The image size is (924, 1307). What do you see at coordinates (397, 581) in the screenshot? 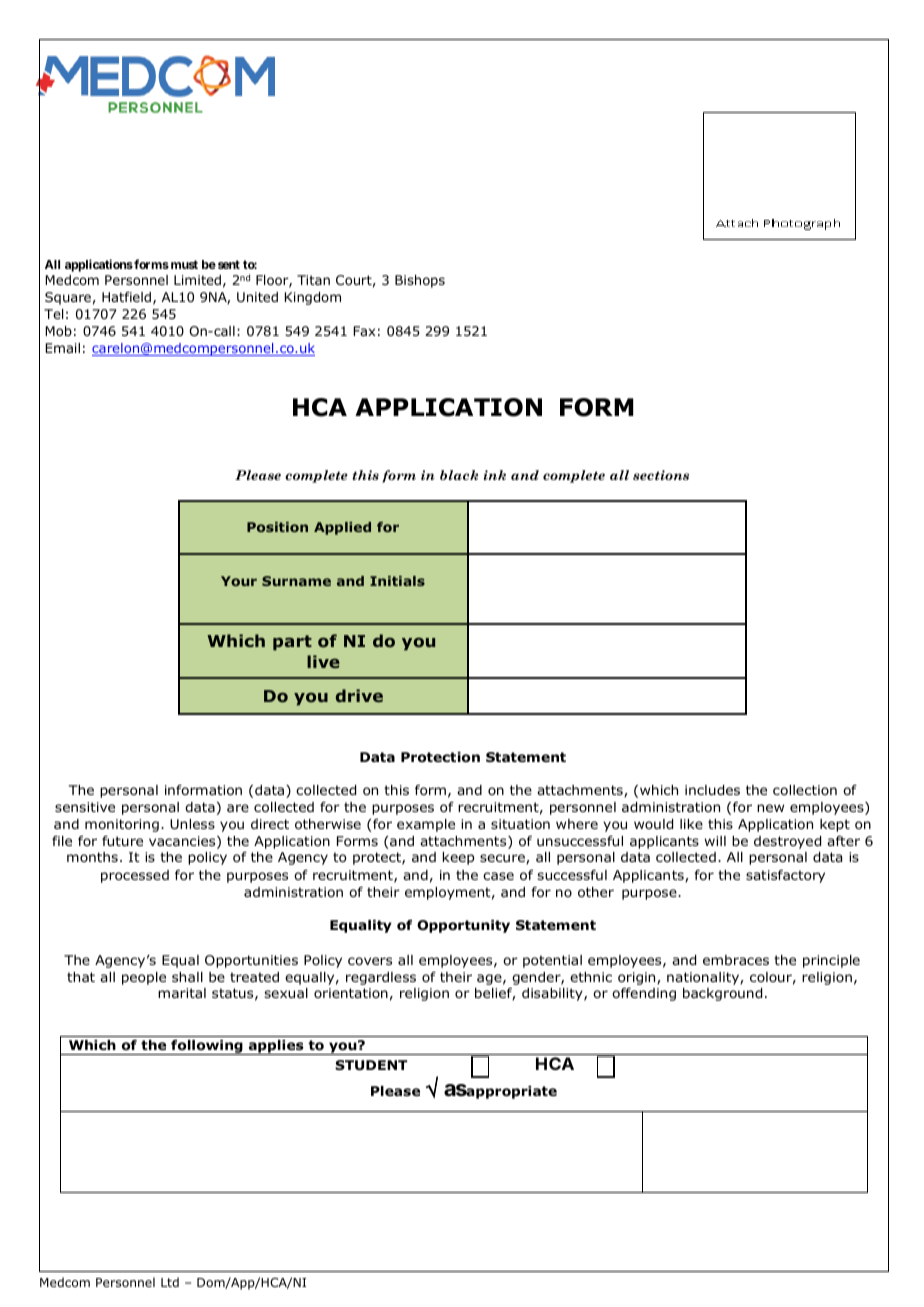
I see `Initials` at bounding box center [397, 581].
